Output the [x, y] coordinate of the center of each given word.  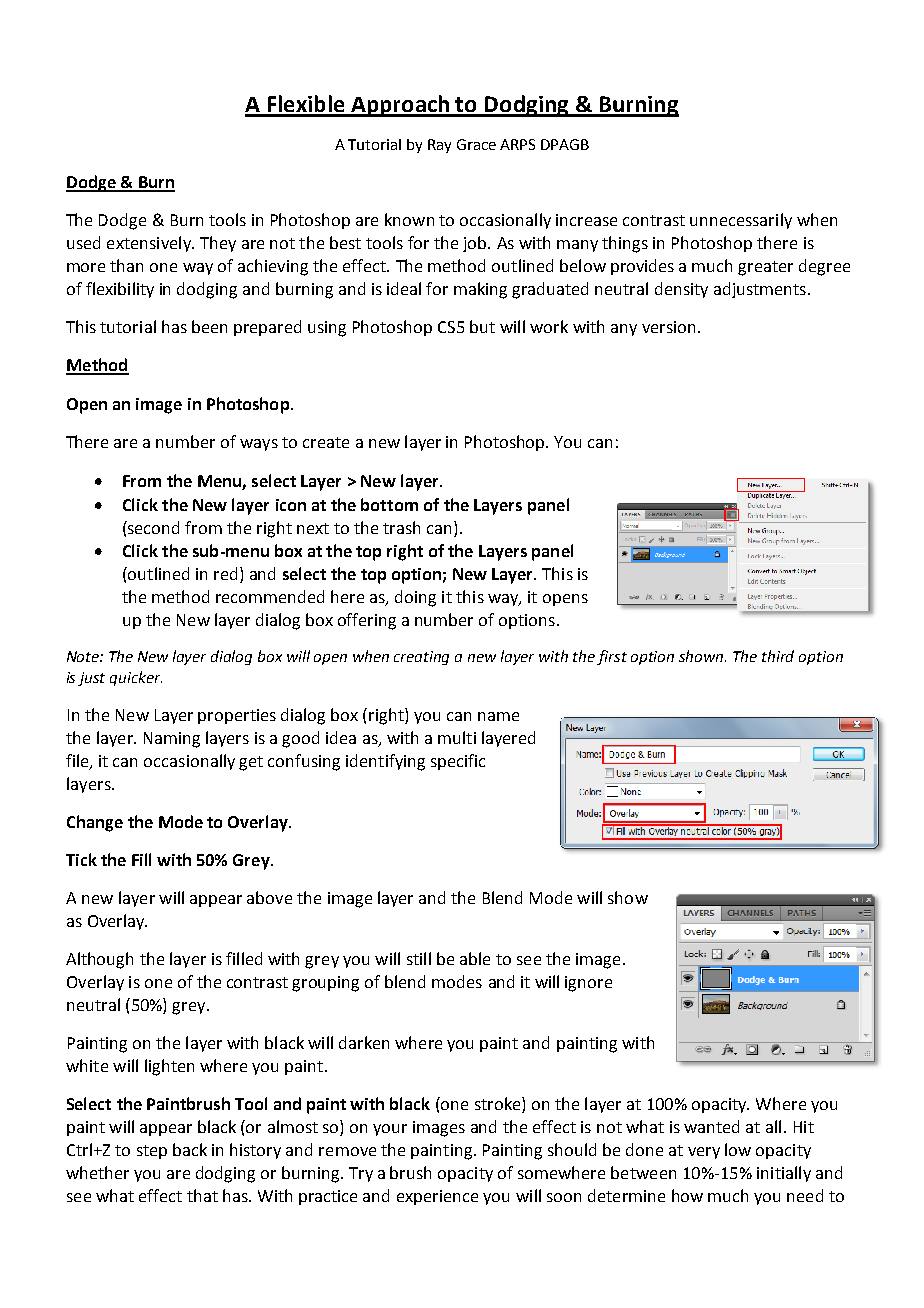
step [152, 1152]
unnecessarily [741, 221]
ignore [588, 984]
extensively [150, 244]
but [482, 326]
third [778, 656]
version [668, 327]
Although [99, 960]
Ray [439, 146]
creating [421, 658]
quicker [136, 678]
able [475, 958]
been [209, 326]
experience [437, 1197]
